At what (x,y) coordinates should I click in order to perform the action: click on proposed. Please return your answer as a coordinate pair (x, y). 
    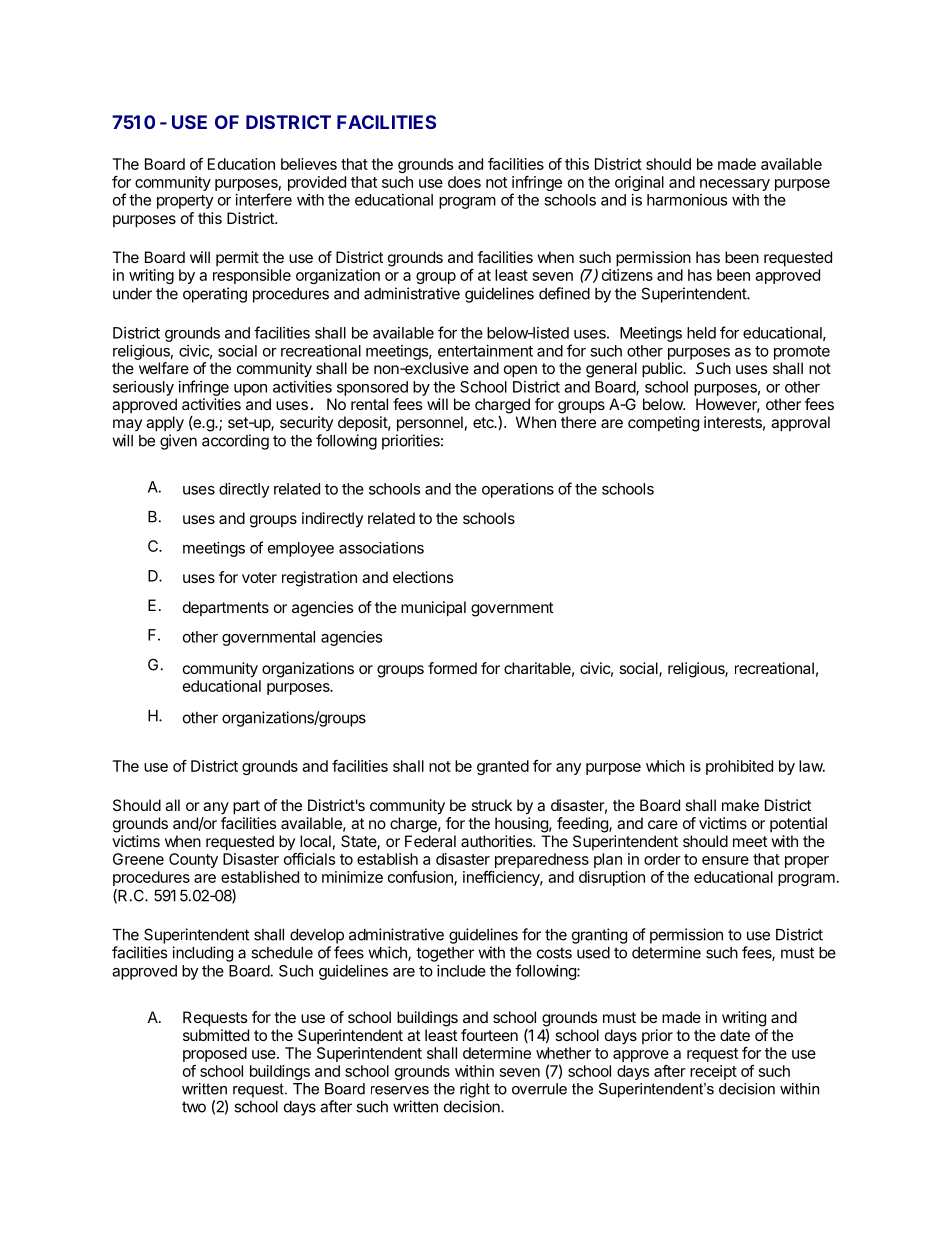
    Looking at the image, I should click on (215, 1054).
